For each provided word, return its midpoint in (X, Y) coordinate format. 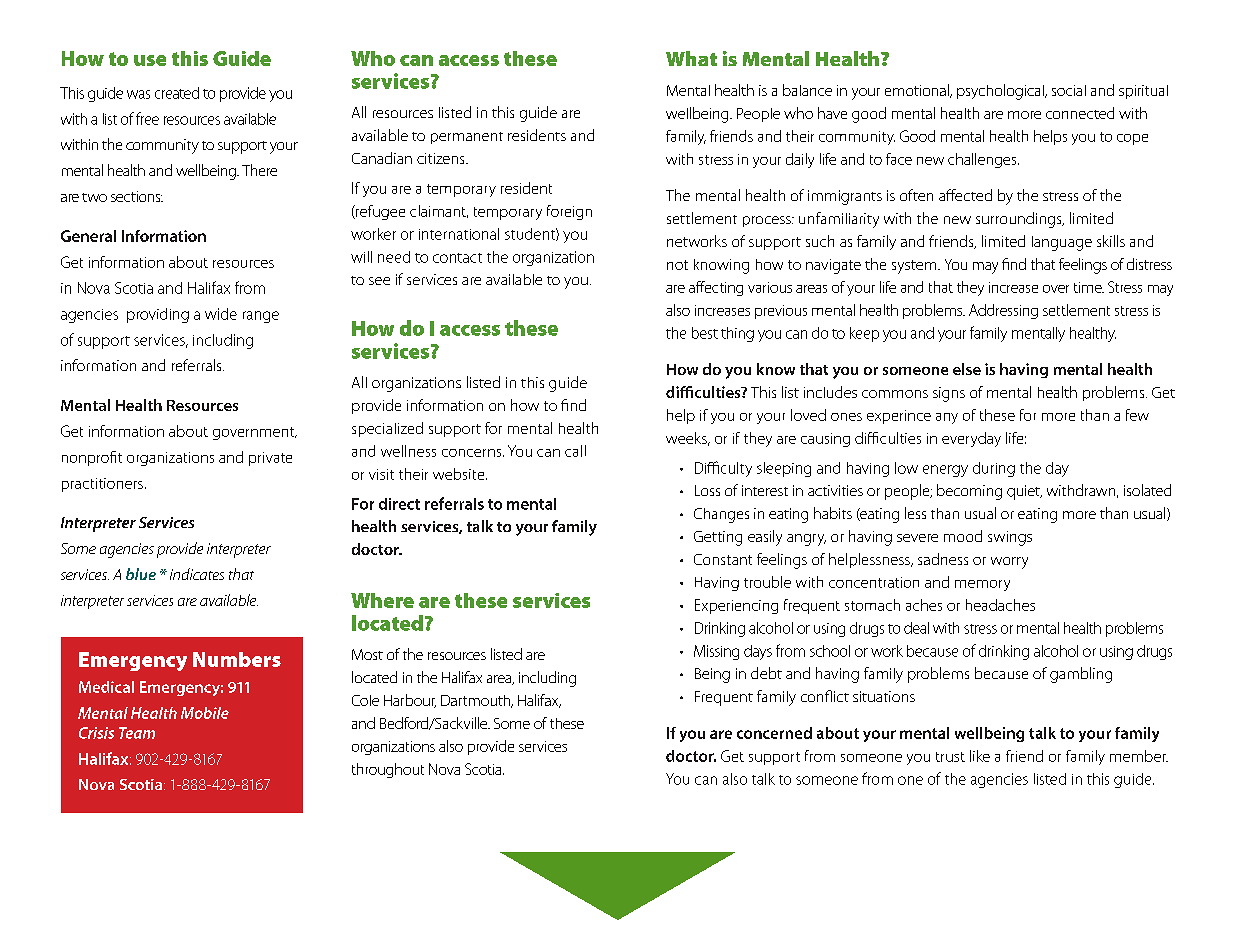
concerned (774, 733)
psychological (1001, 92)
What (691, 58)
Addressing (1003, 311)
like (980, 756)
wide (221, 314)
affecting (716, 288)
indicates (197, 574)
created (177, 93)
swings (1010, 538)
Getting (718, 538)
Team (137, 733)
